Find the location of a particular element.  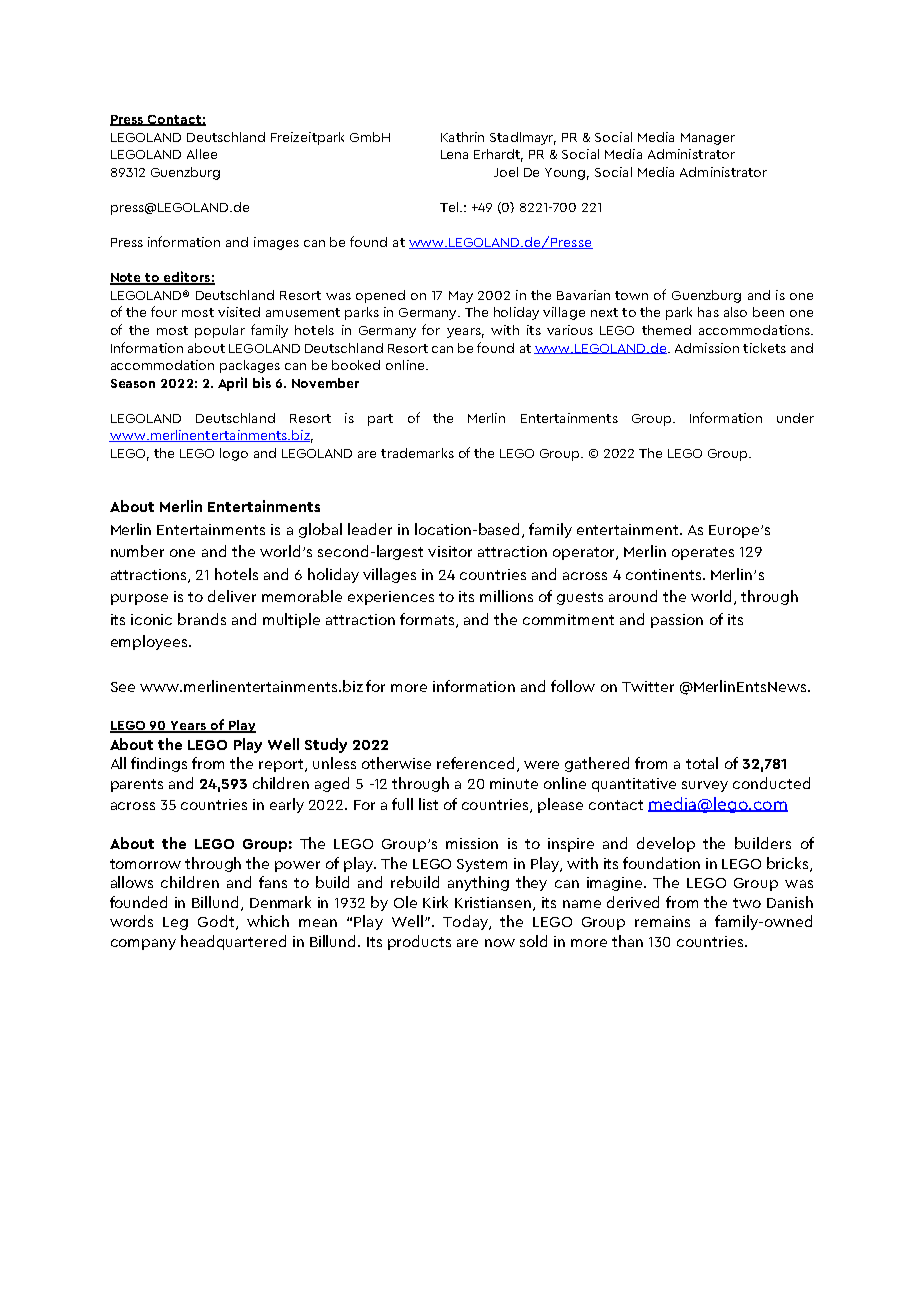

Manager is located at coordinates (708, 139).
